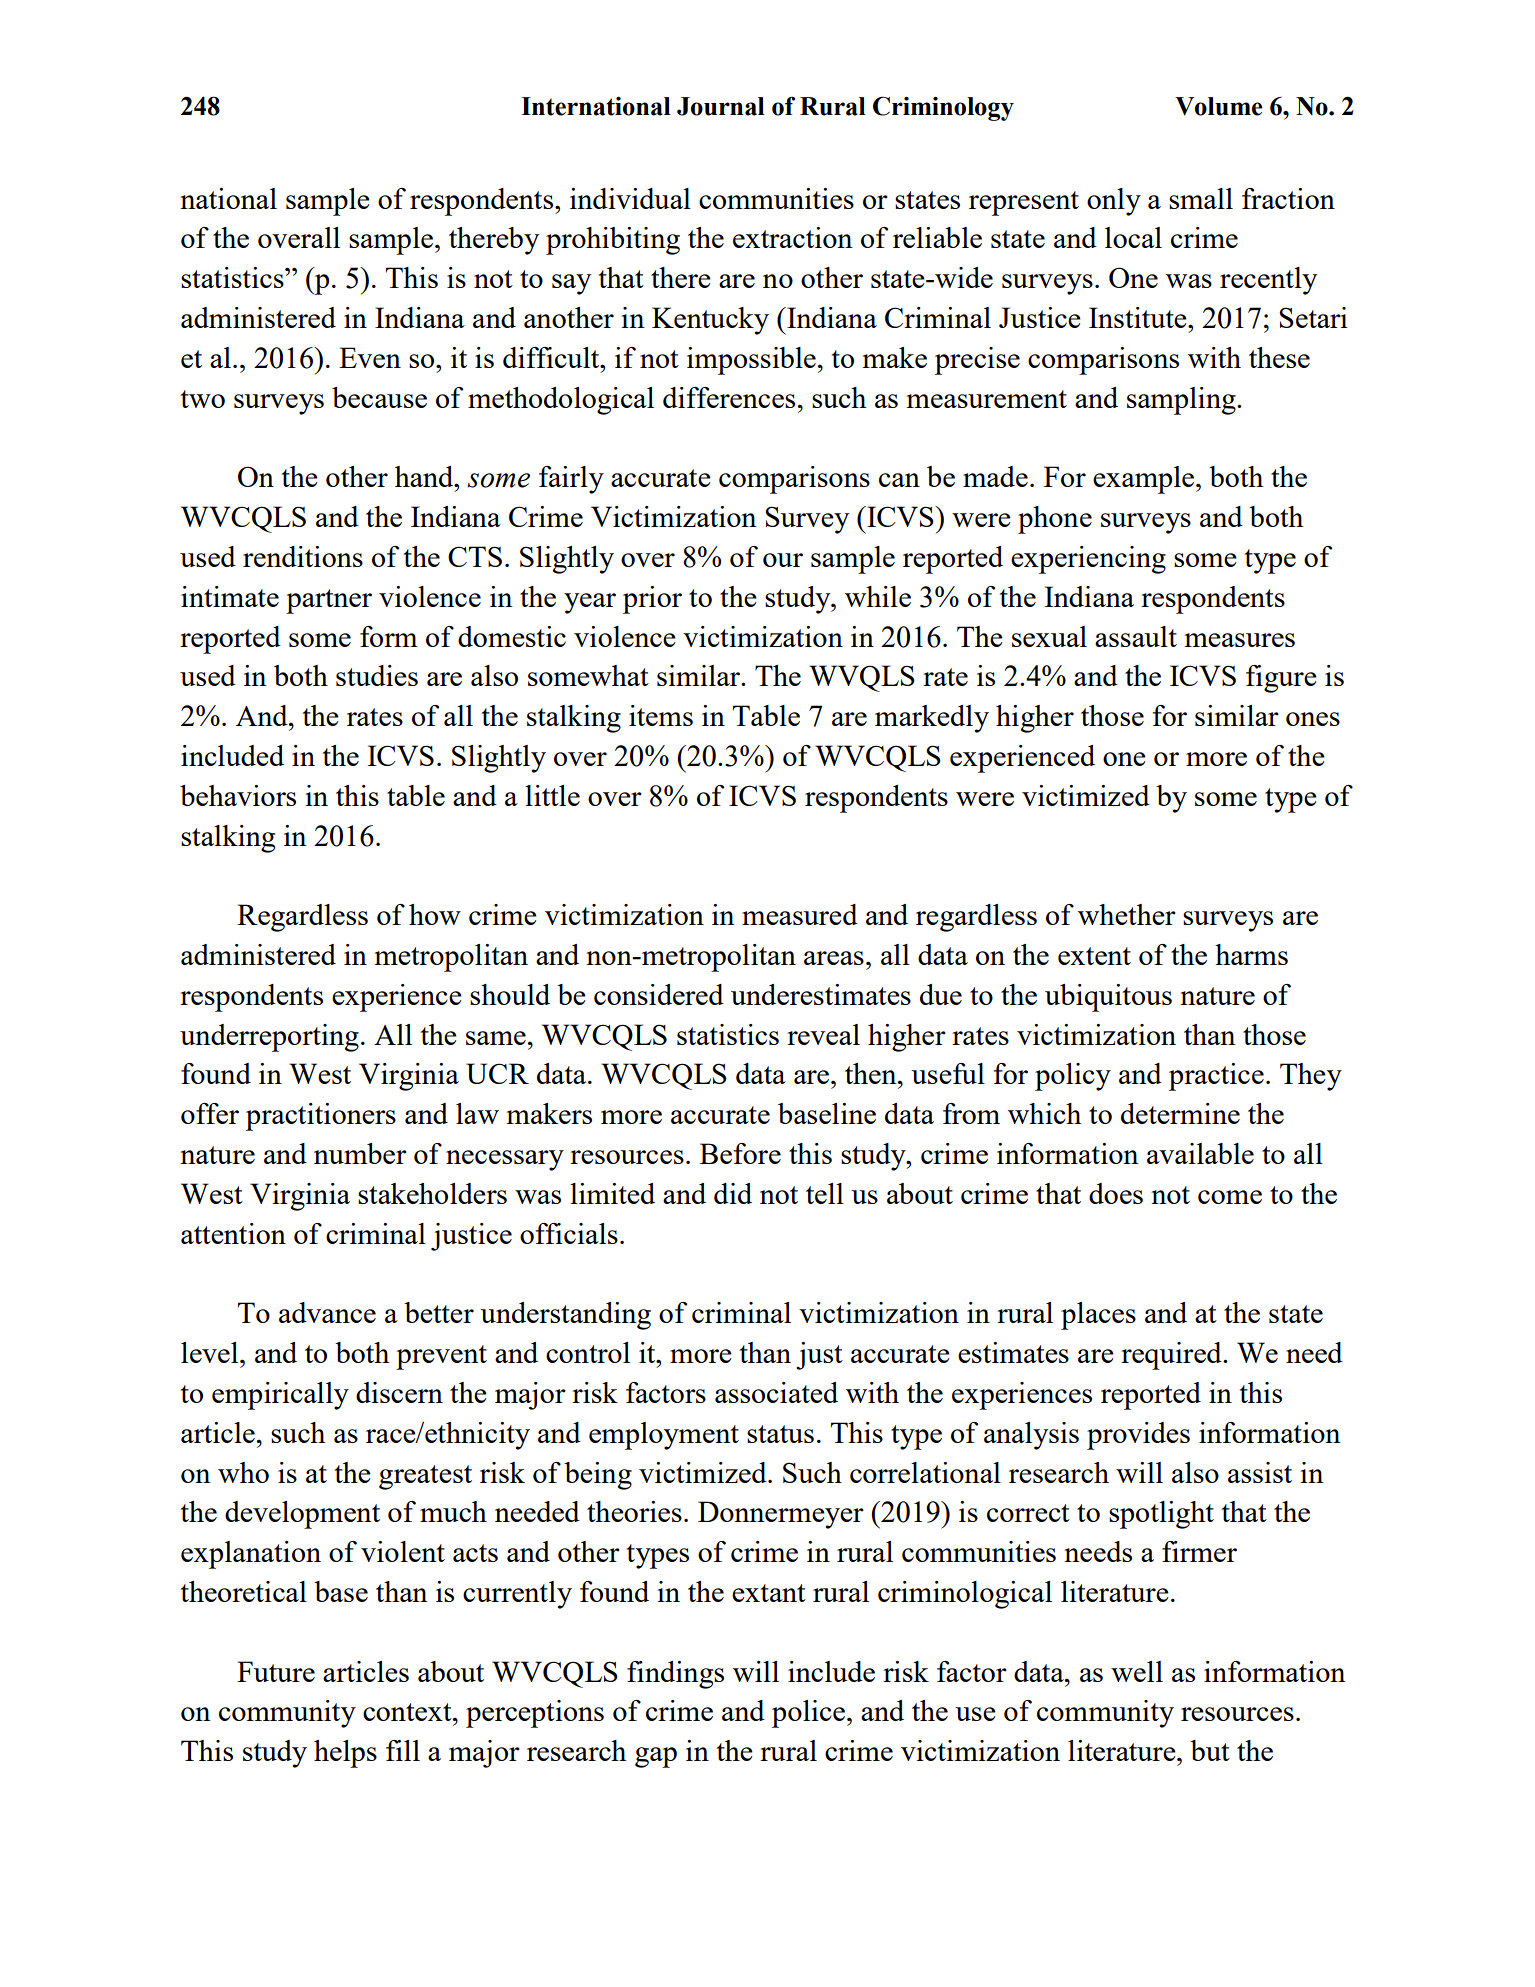  Describe the element at coordinates (776, 1392) in the image. I see `associated` at that location.
